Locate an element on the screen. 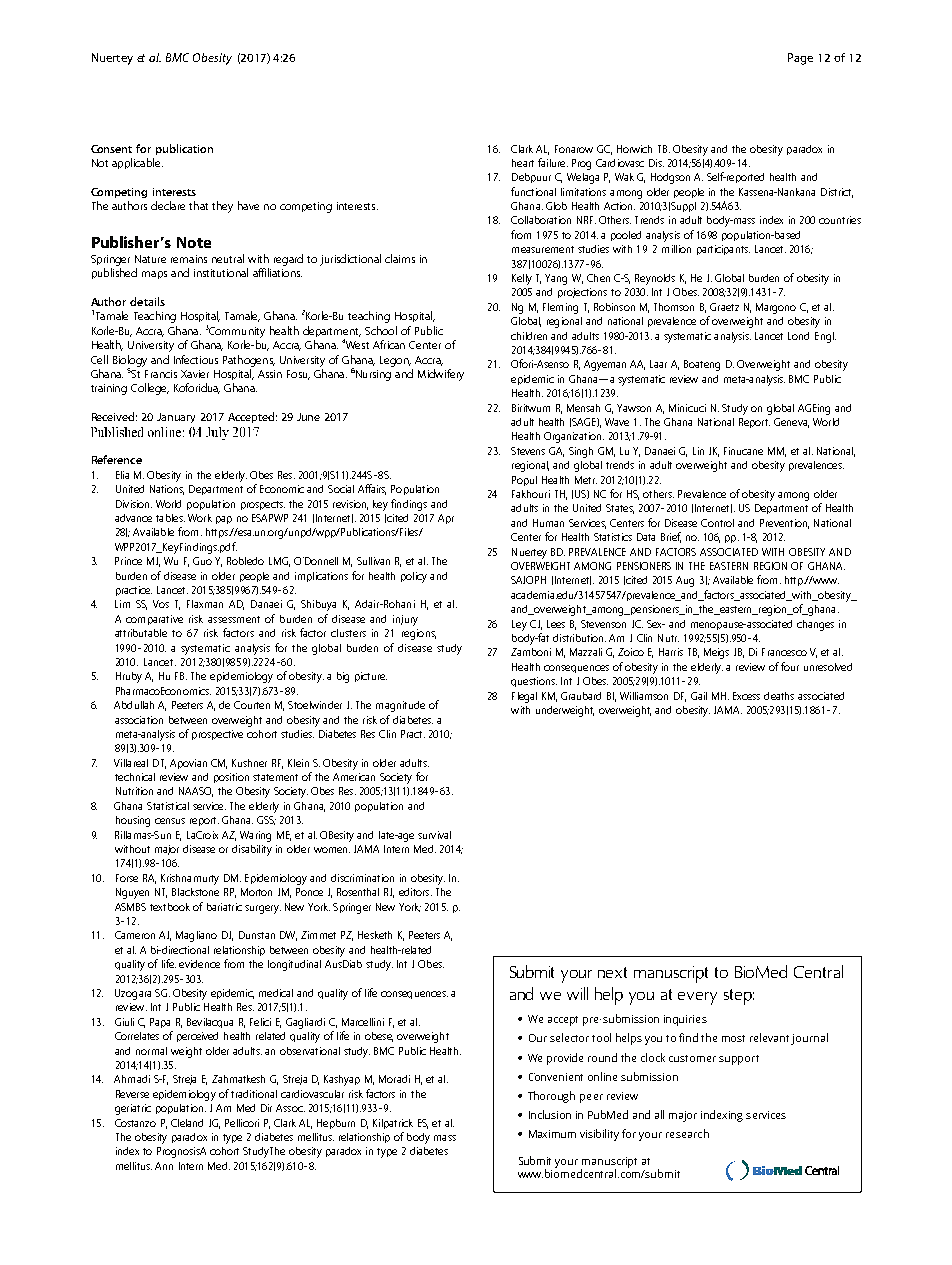 The width and height of the screenshot is (952, 1265). Francesco is located at coordinates (784, 652).
